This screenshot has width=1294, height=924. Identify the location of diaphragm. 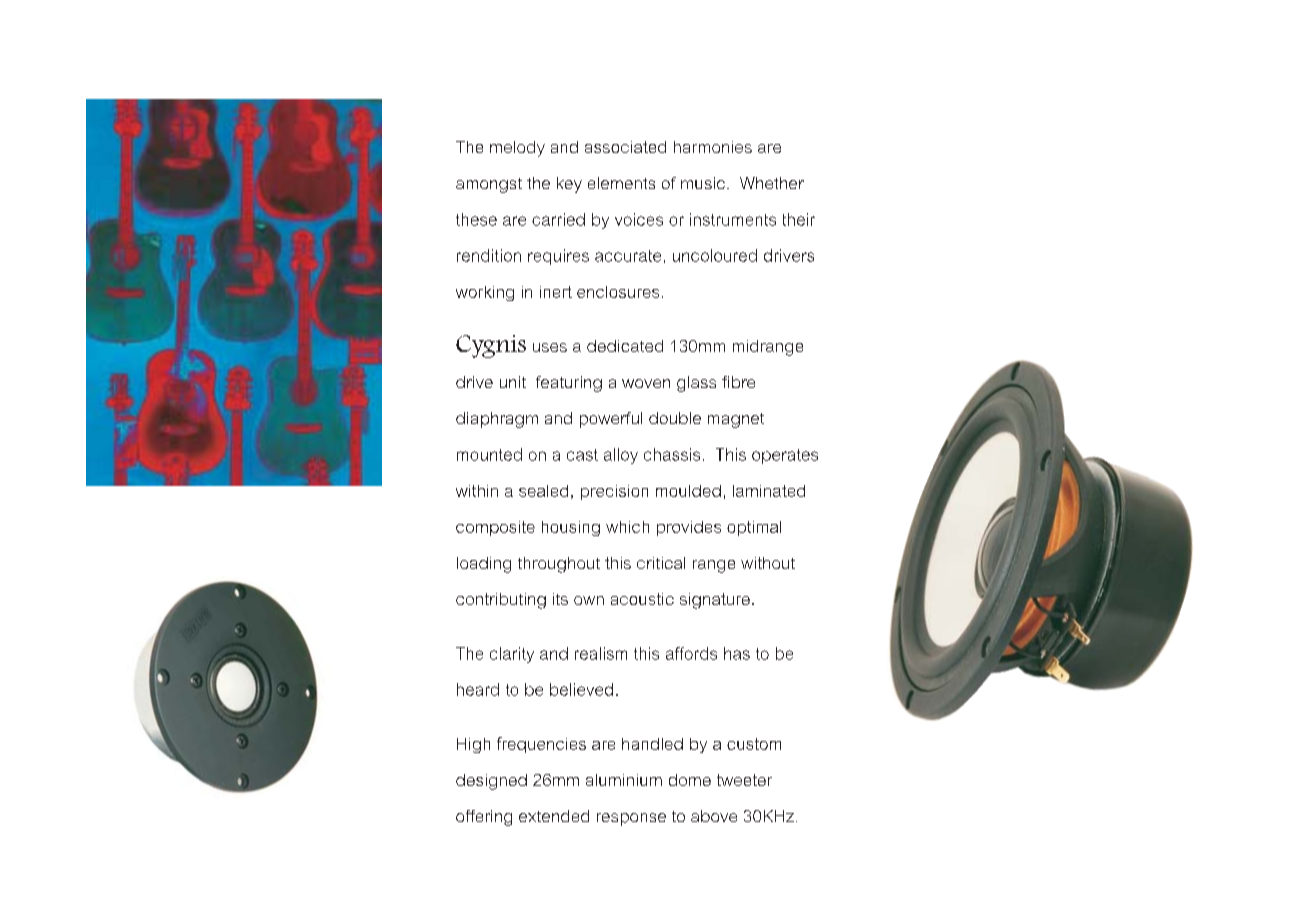
(497, 420).
